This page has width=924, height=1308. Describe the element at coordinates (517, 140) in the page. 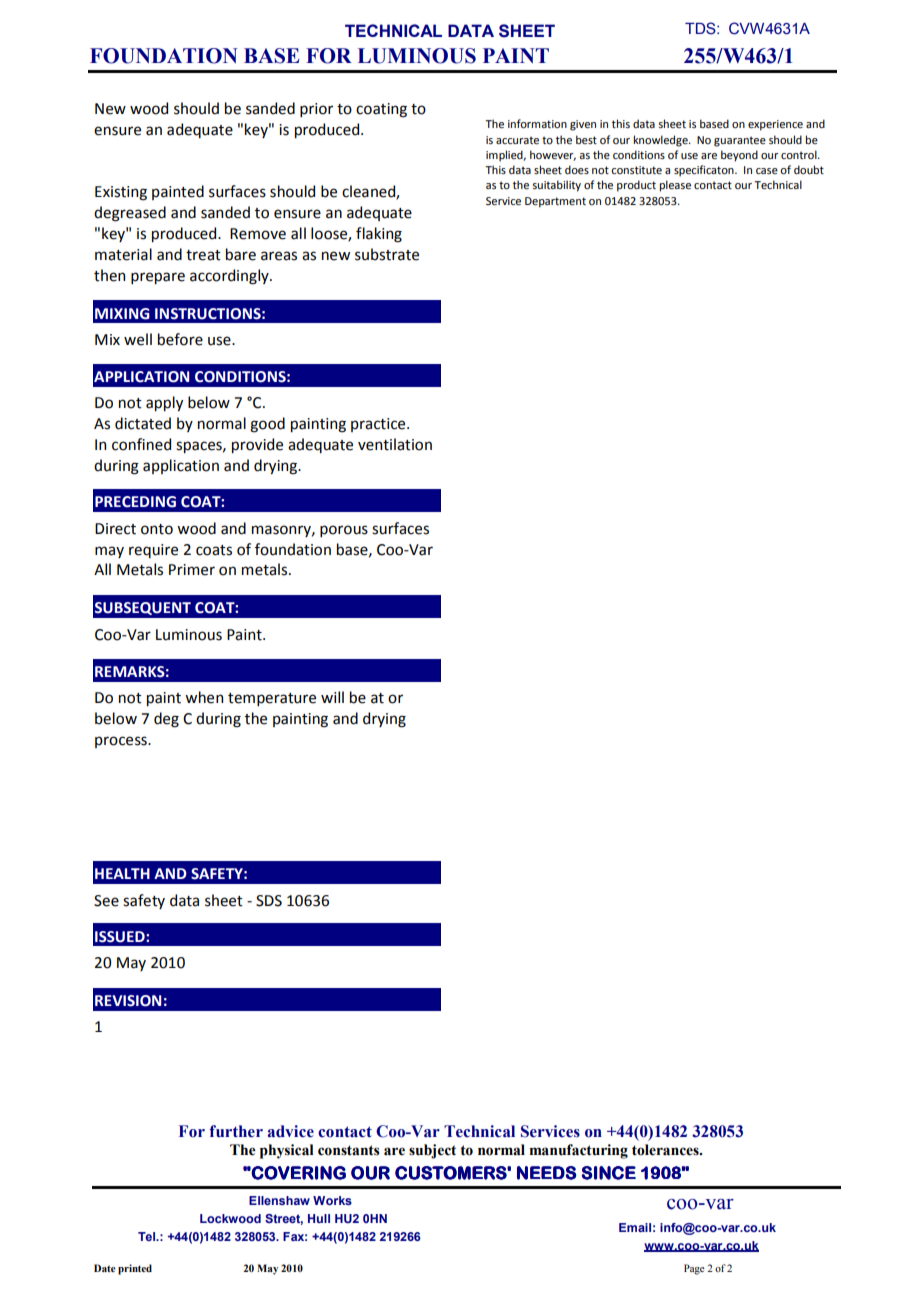

I see `accurate` at that location.
